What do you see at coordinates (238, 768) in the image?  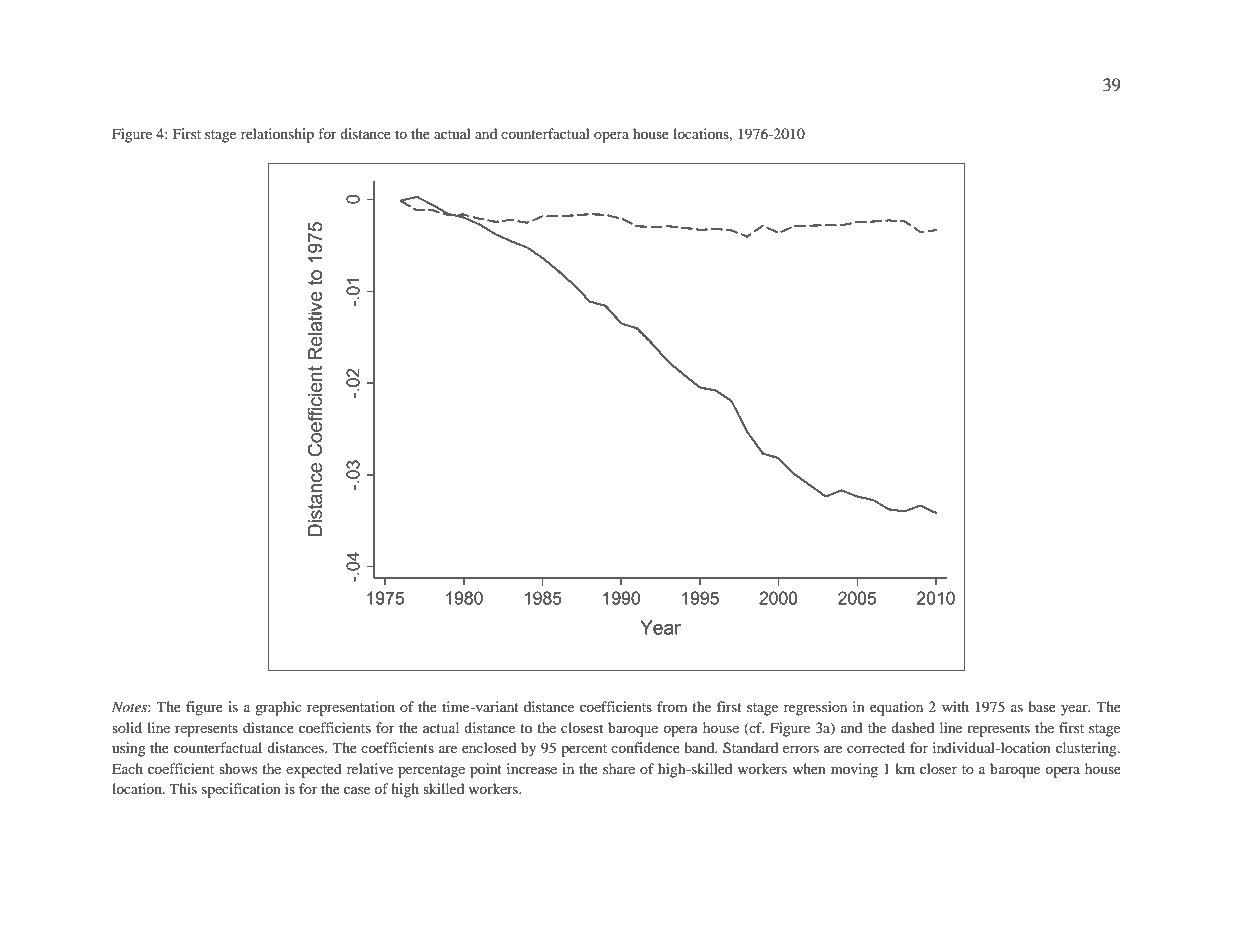 I see `shows` at bounding box center [238, 768].
